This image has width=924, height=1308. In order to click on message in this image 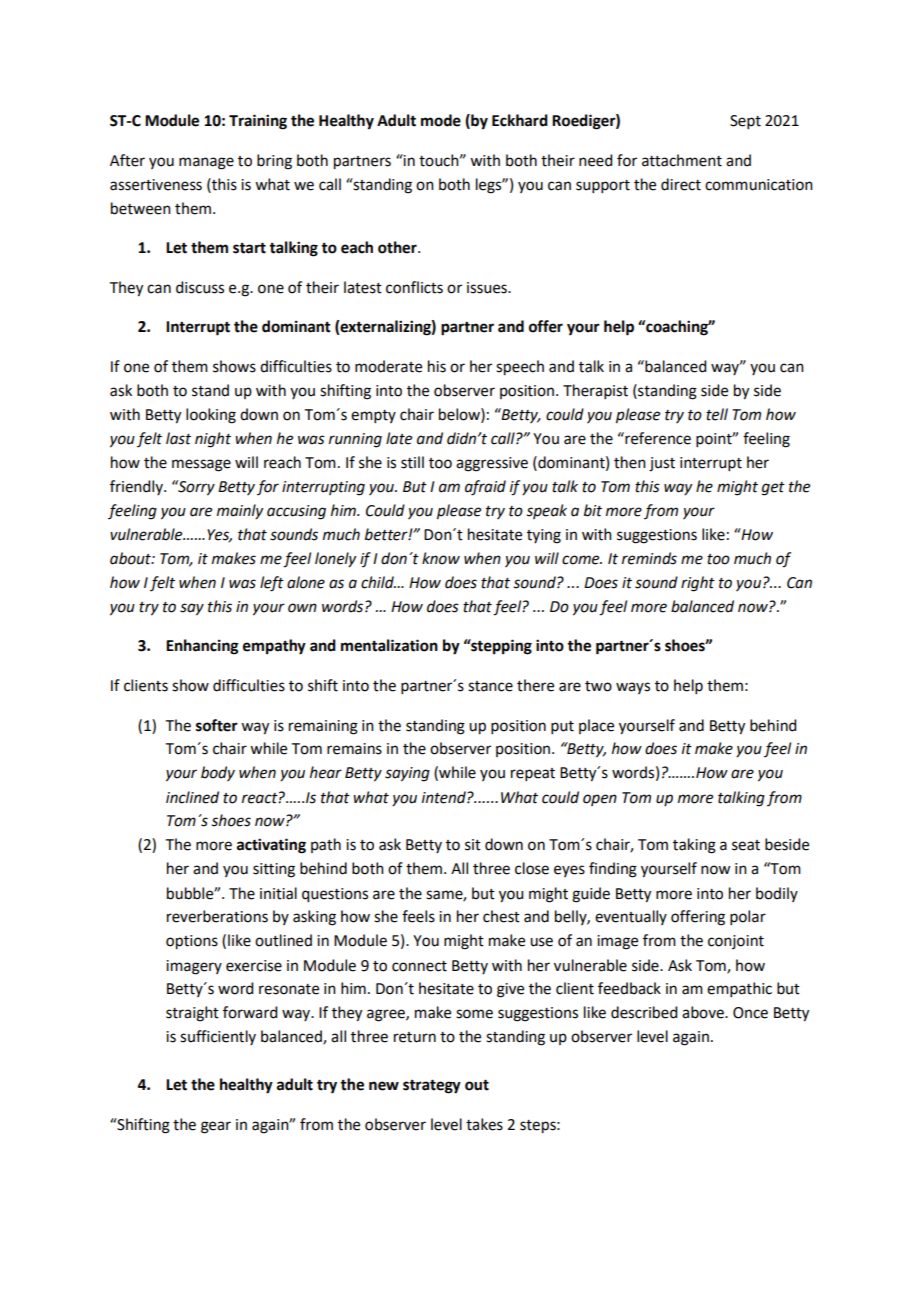, I will do `click(201, 465)`.
